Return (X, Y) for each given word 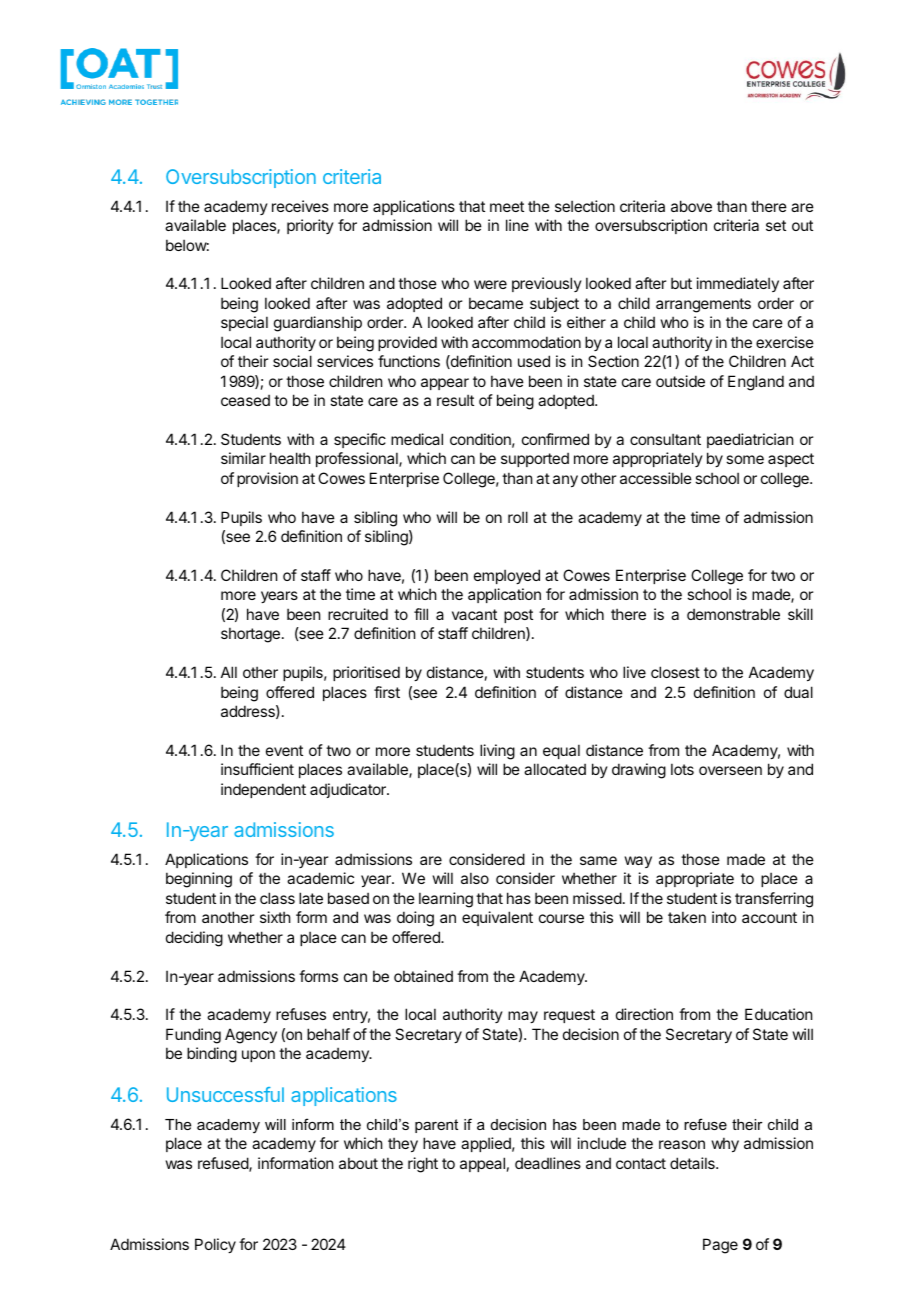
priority (310, 226)
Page (720, 1246)
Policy (215, 1245)
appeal (482, 1164)
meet (507, 206)
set (776, 225)
